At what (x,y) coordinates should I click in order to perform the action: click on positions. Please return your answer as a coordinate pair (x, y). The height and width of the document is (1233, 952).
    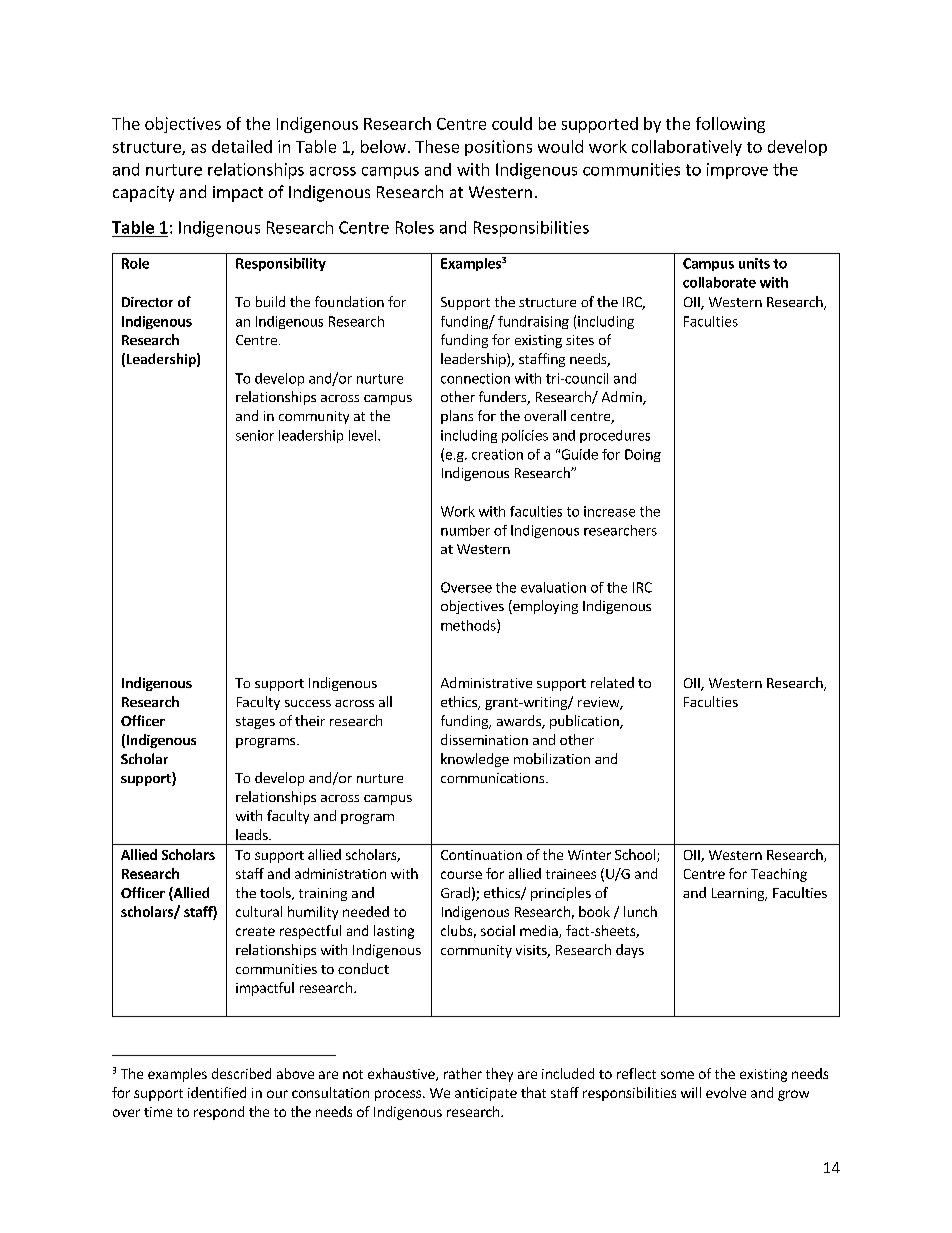
    Looking at the image, I should click on (498, 148).
